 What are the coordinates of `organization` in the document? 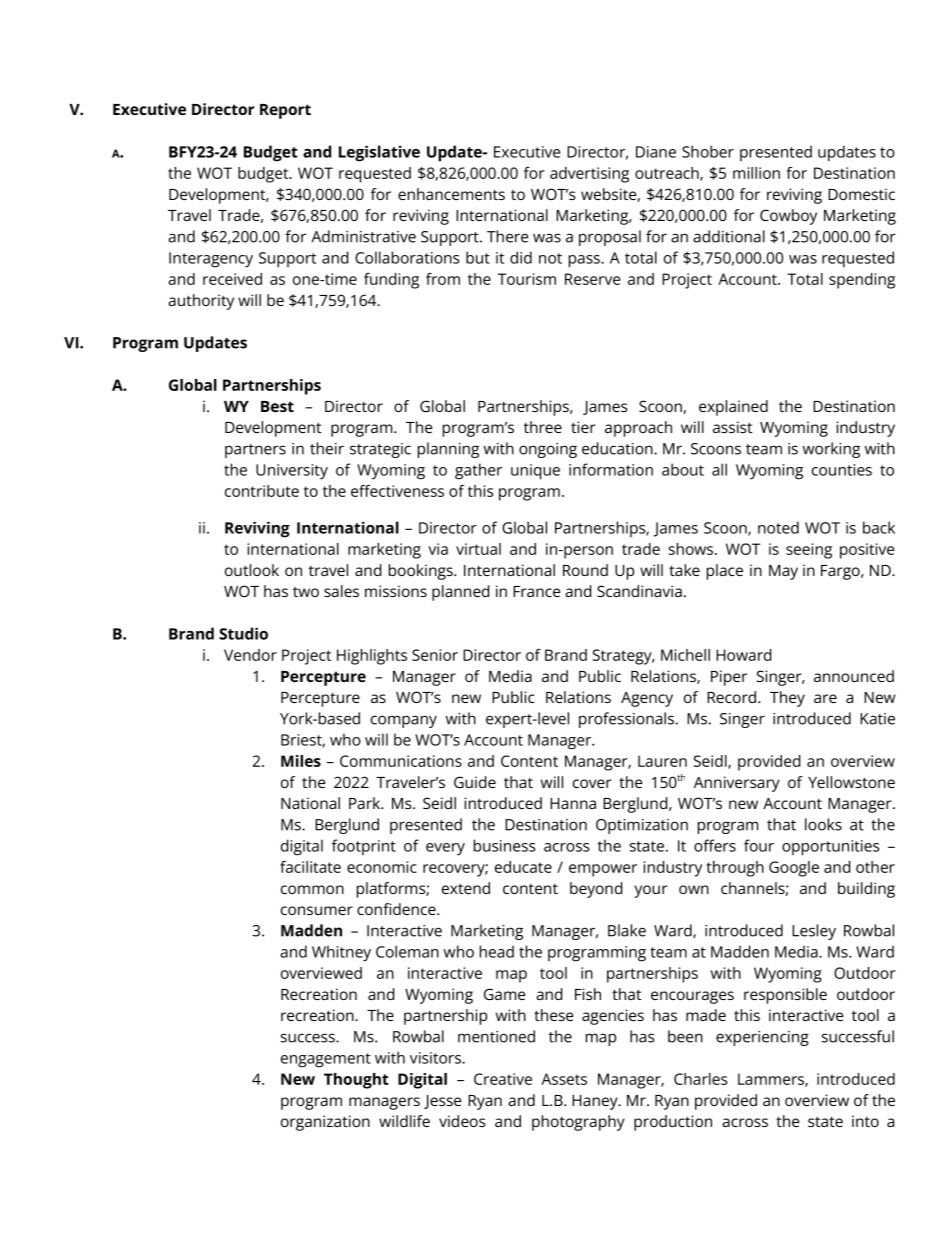 It's located at (325, 1123).
